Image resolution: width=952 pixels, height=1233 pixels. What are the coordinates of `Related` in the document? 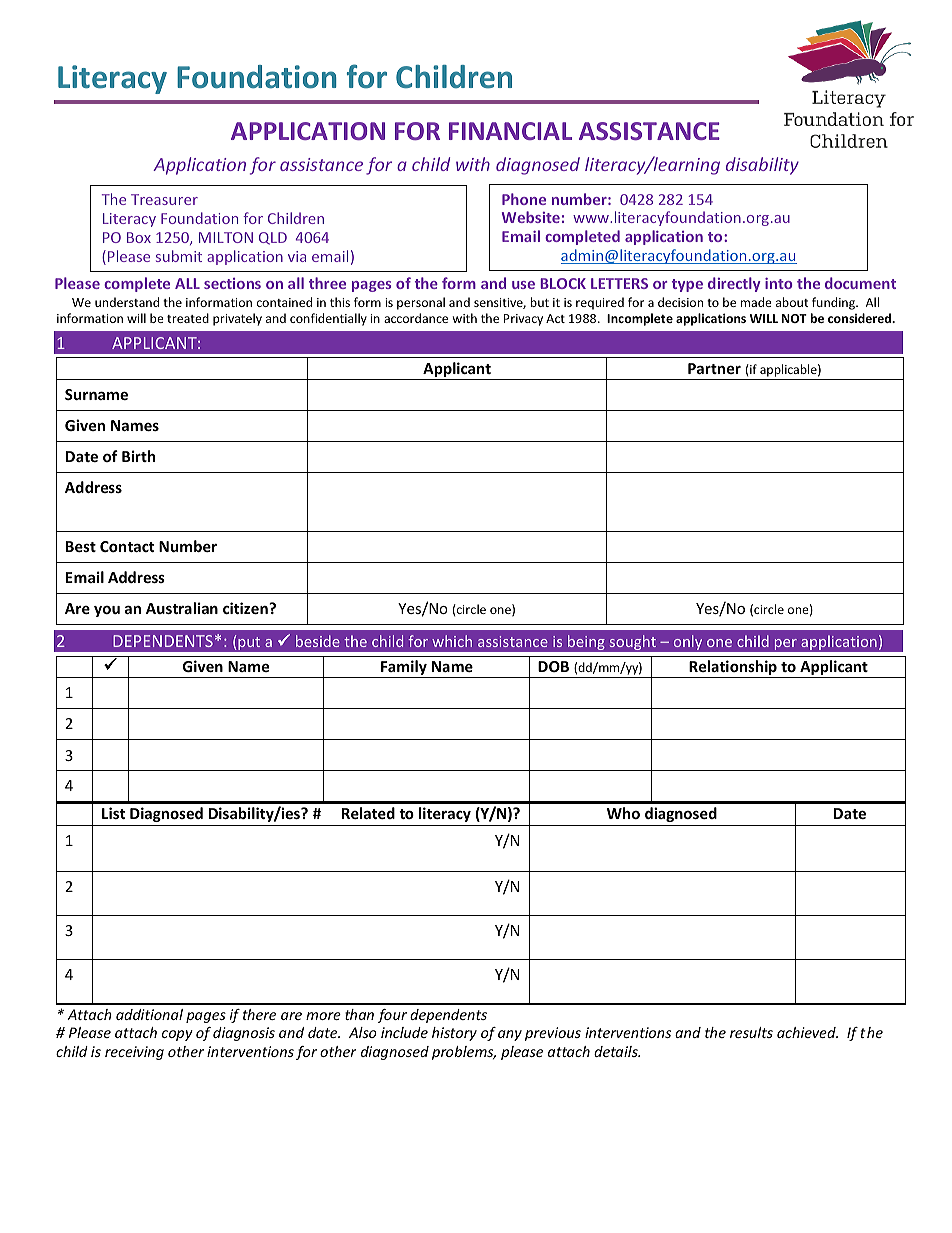 It's located at (368, 813).
